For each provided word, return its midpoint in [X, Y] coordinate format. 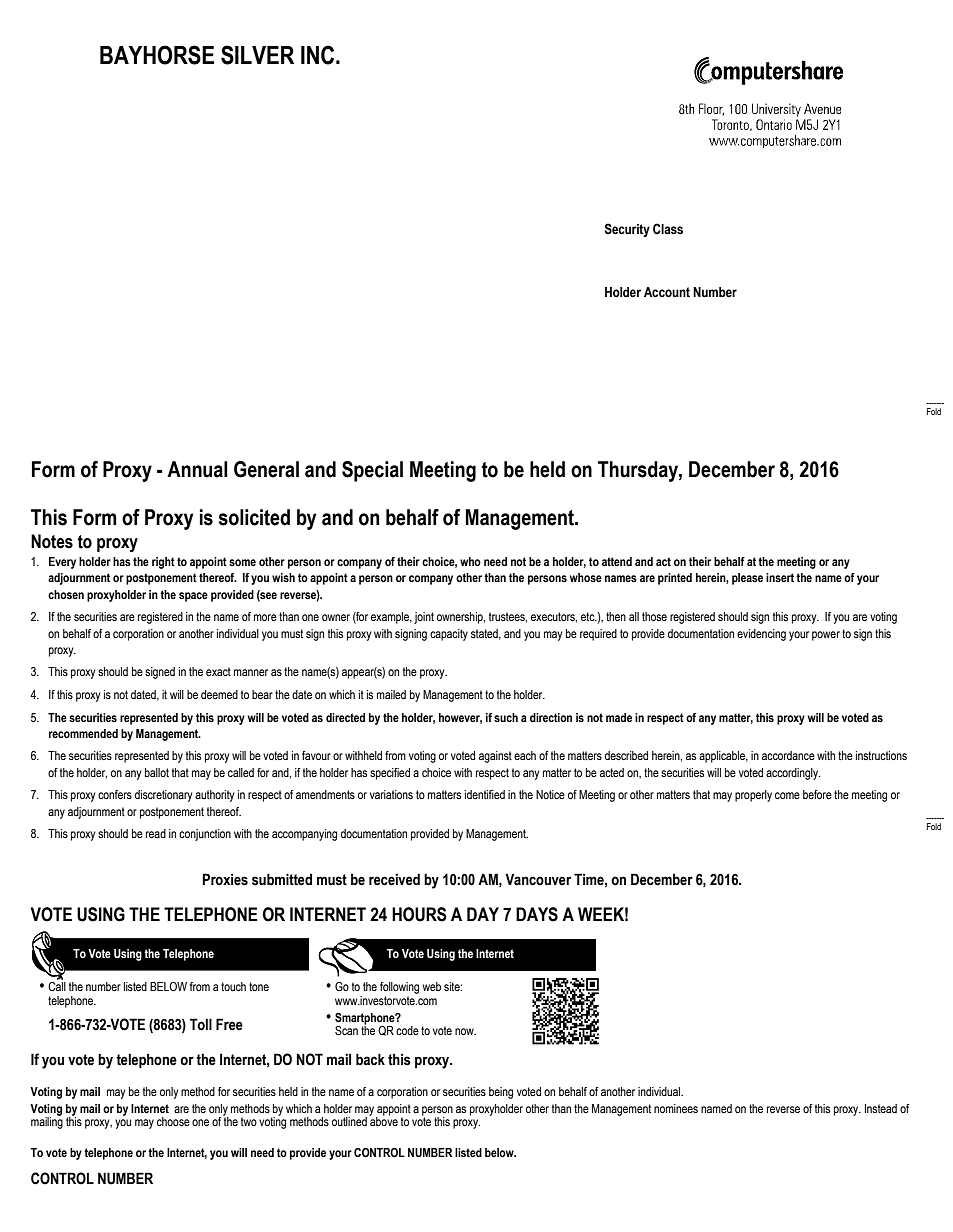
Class [668, 229]
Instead [881, 1108]
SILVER [257, 55]
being [501, 1093]
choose [173, 1121]
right [163, 563]
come [787, 795]
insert [780, 577]
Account [667, 292]
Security [627, 230]
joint [424, 618]
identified [485, 794]
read [156, 833]
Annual [197, 469]
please [747, 579]
